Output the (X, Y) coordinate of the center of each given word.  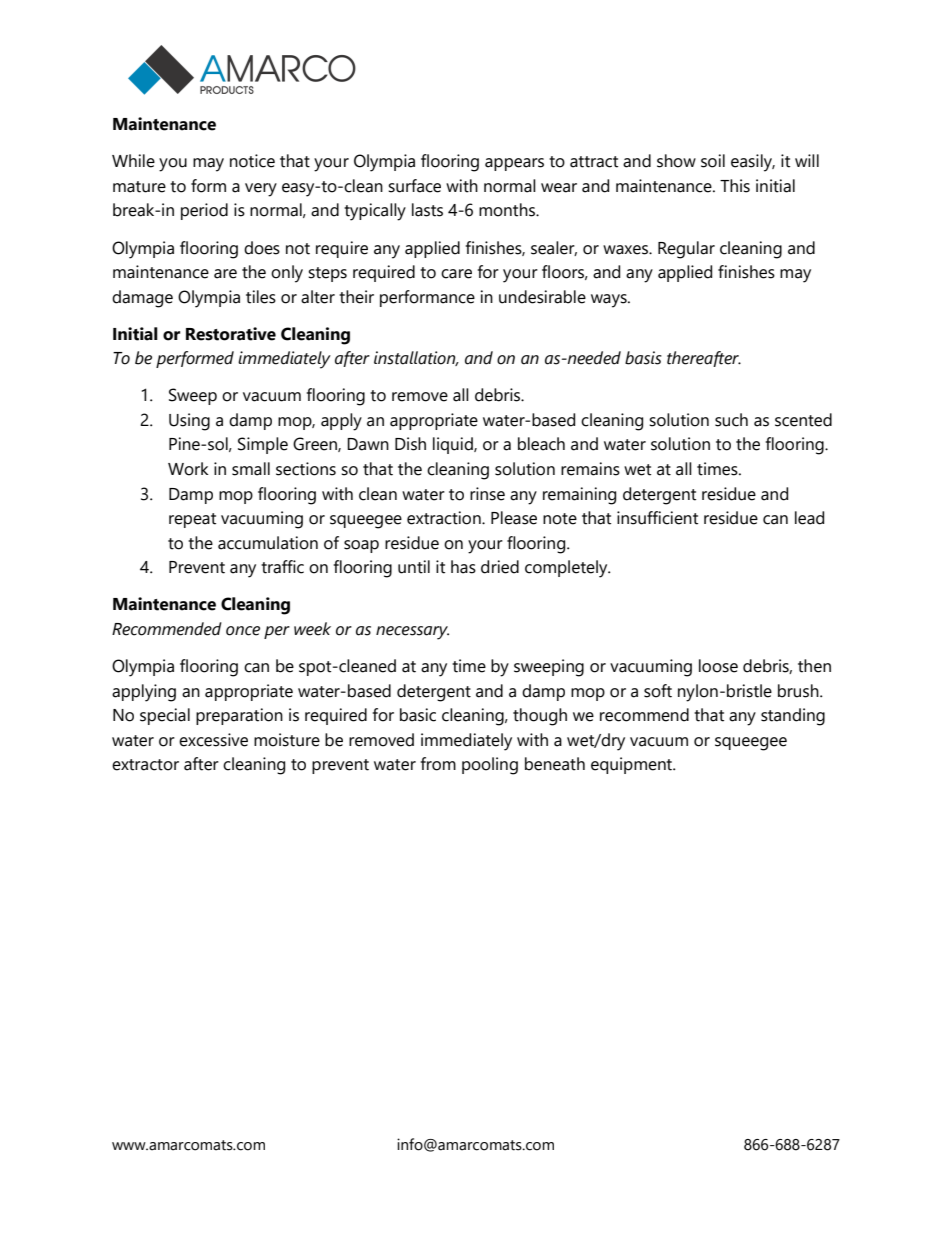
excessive (213, 740)
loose (718, 666)
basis (643, 358)
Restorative (231, 334)
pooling (490, 766)
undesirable (542, 297)
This (735, 186)
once (243, 631)
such (731, 420)
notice (252, 161)
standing (793, 717)
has (463, 567)
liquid (454, 445)
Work (188, 469)
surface (414, 186)
